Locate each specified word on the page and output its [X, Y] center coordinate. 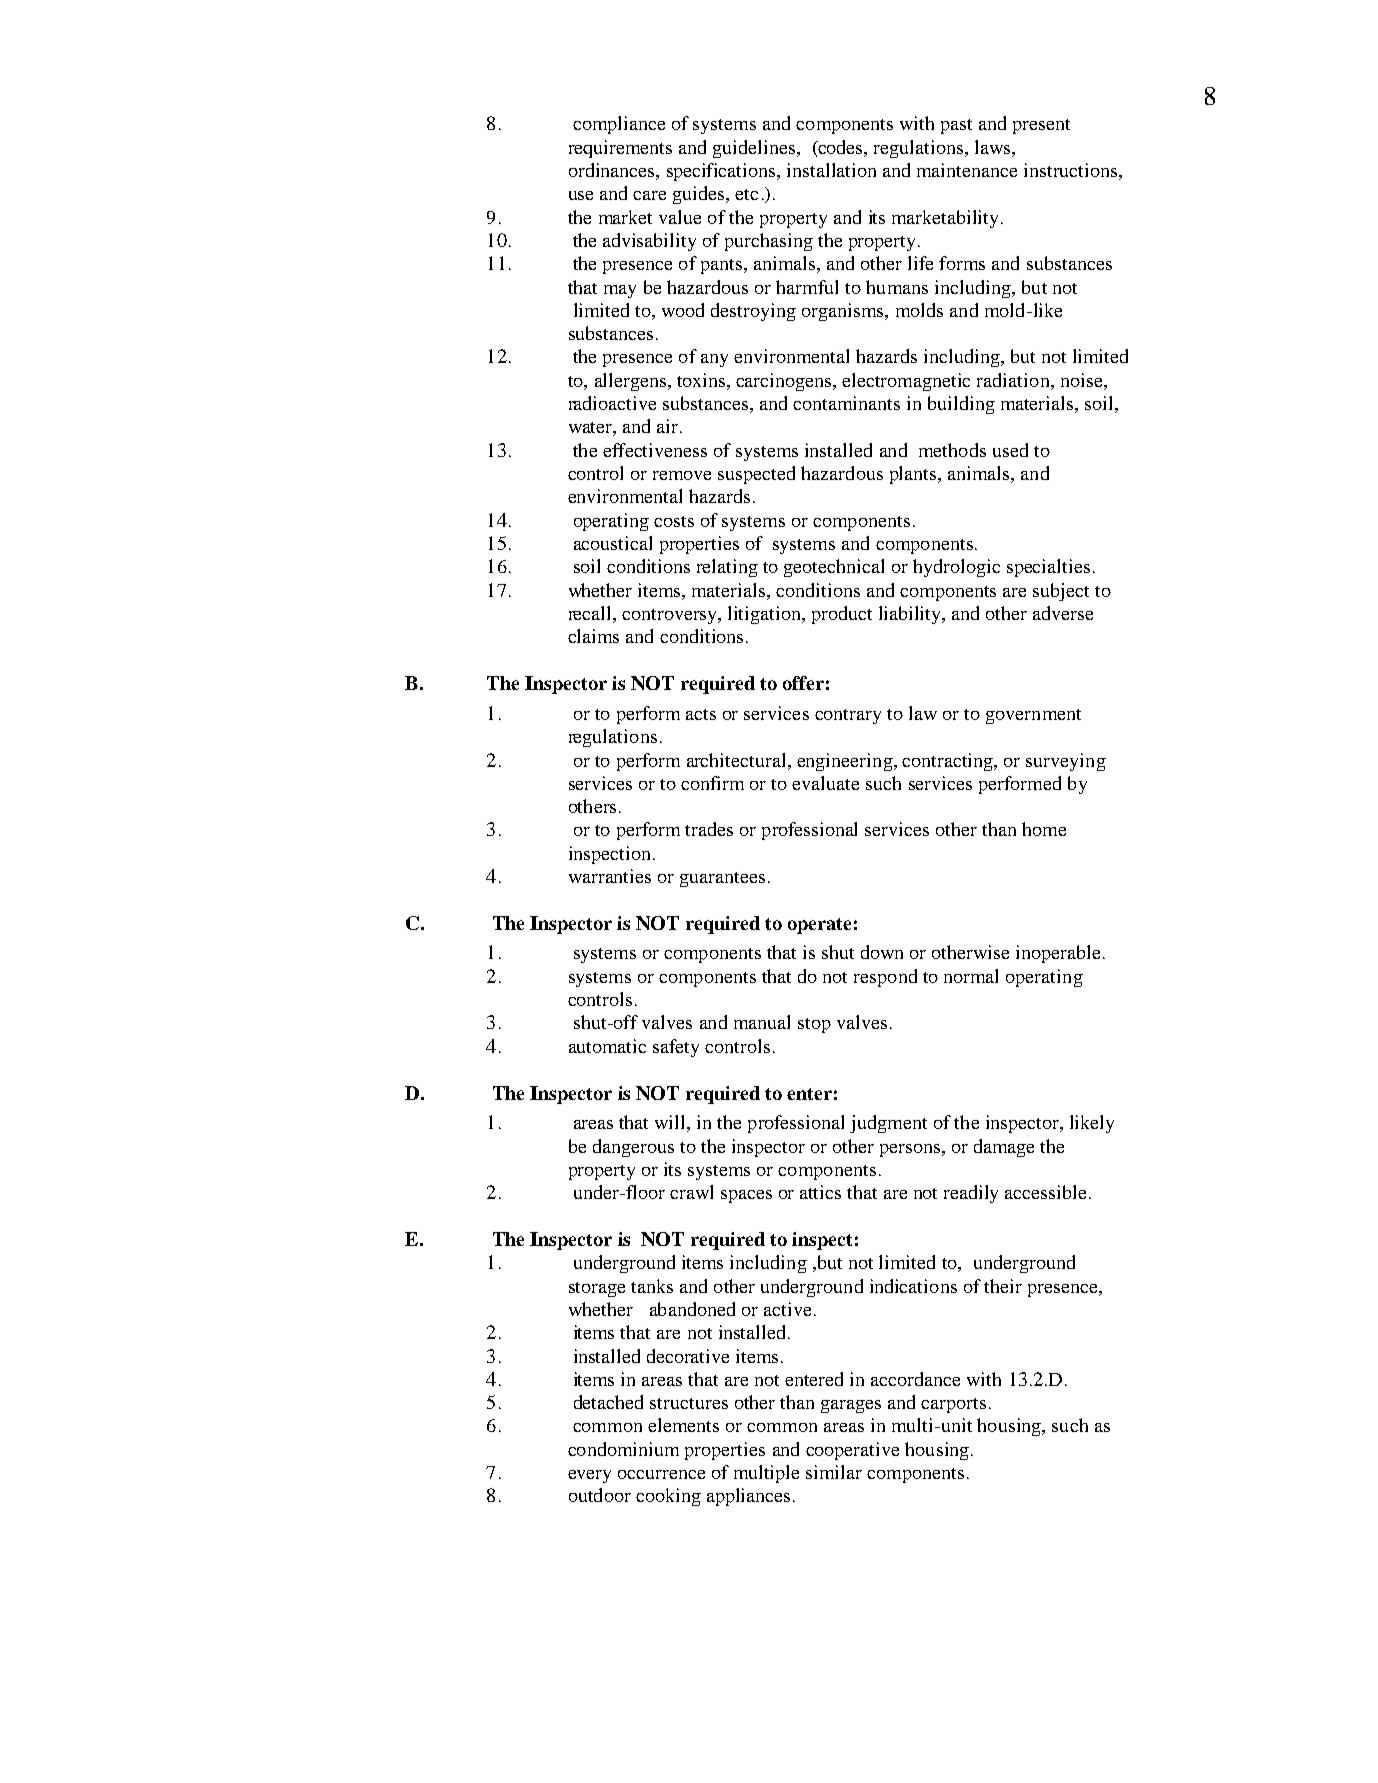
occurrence [661, 1474]
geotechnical [834, 568]
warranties [610, 876]
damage [1004, 1148]
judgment [888, 1124]
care [649, 195]
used [1010, 450]
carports [953, 1405]
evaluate [825, 783]
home [1044, 829]
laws [994, 147]
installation [831, 170]
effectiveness [655, 450]
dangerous [633, 1148]
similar [834, 1472]
